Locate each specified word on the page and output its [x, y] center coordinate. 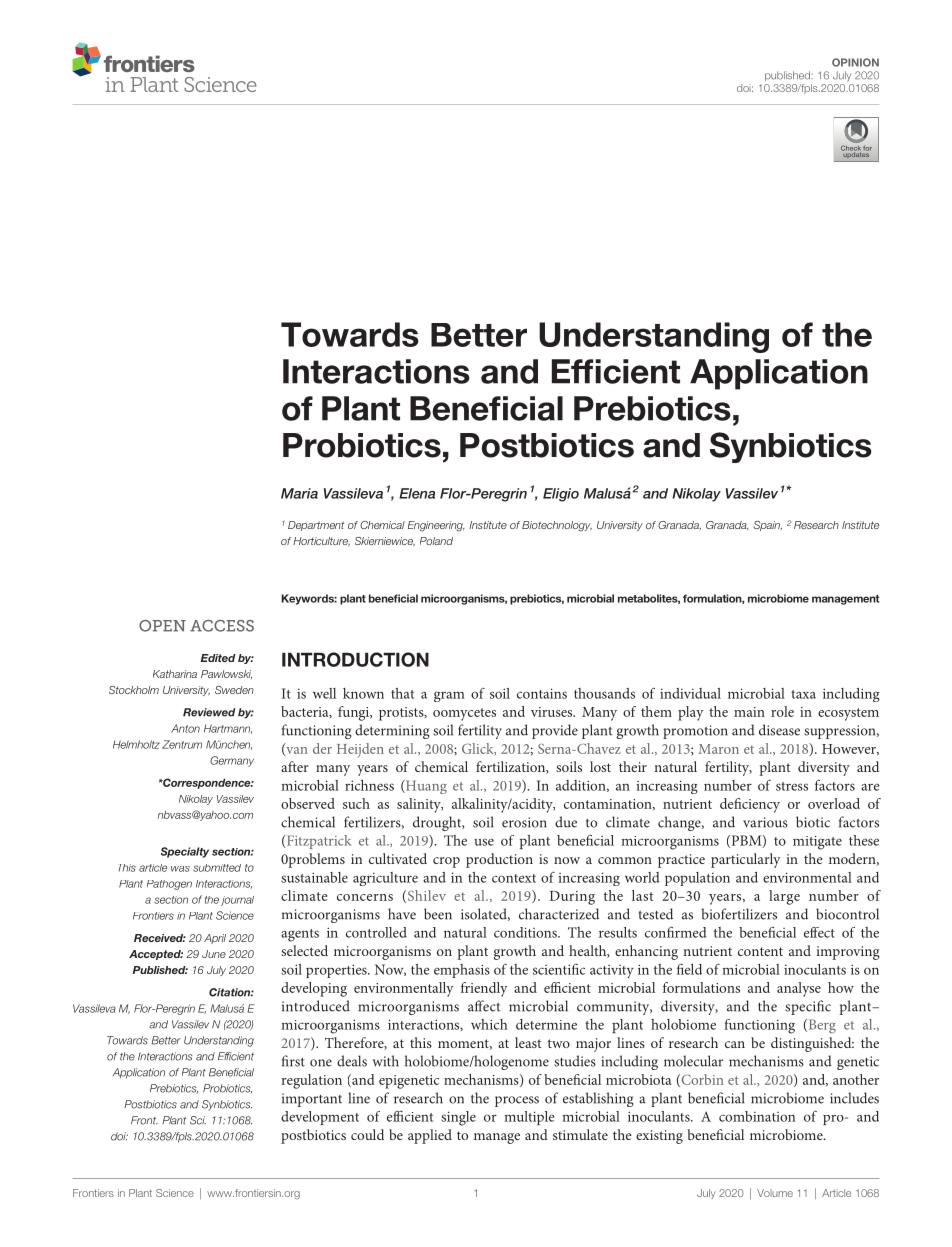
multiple [529, 1118]
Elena [417, 493]
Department [316, 526]
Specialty [185, 852]
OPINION [855, 62]
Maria [299, 493]
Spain [768, 526]
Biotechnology [557, 526]
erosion [524, 822]
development [320, 1118]
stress [792, 786]
